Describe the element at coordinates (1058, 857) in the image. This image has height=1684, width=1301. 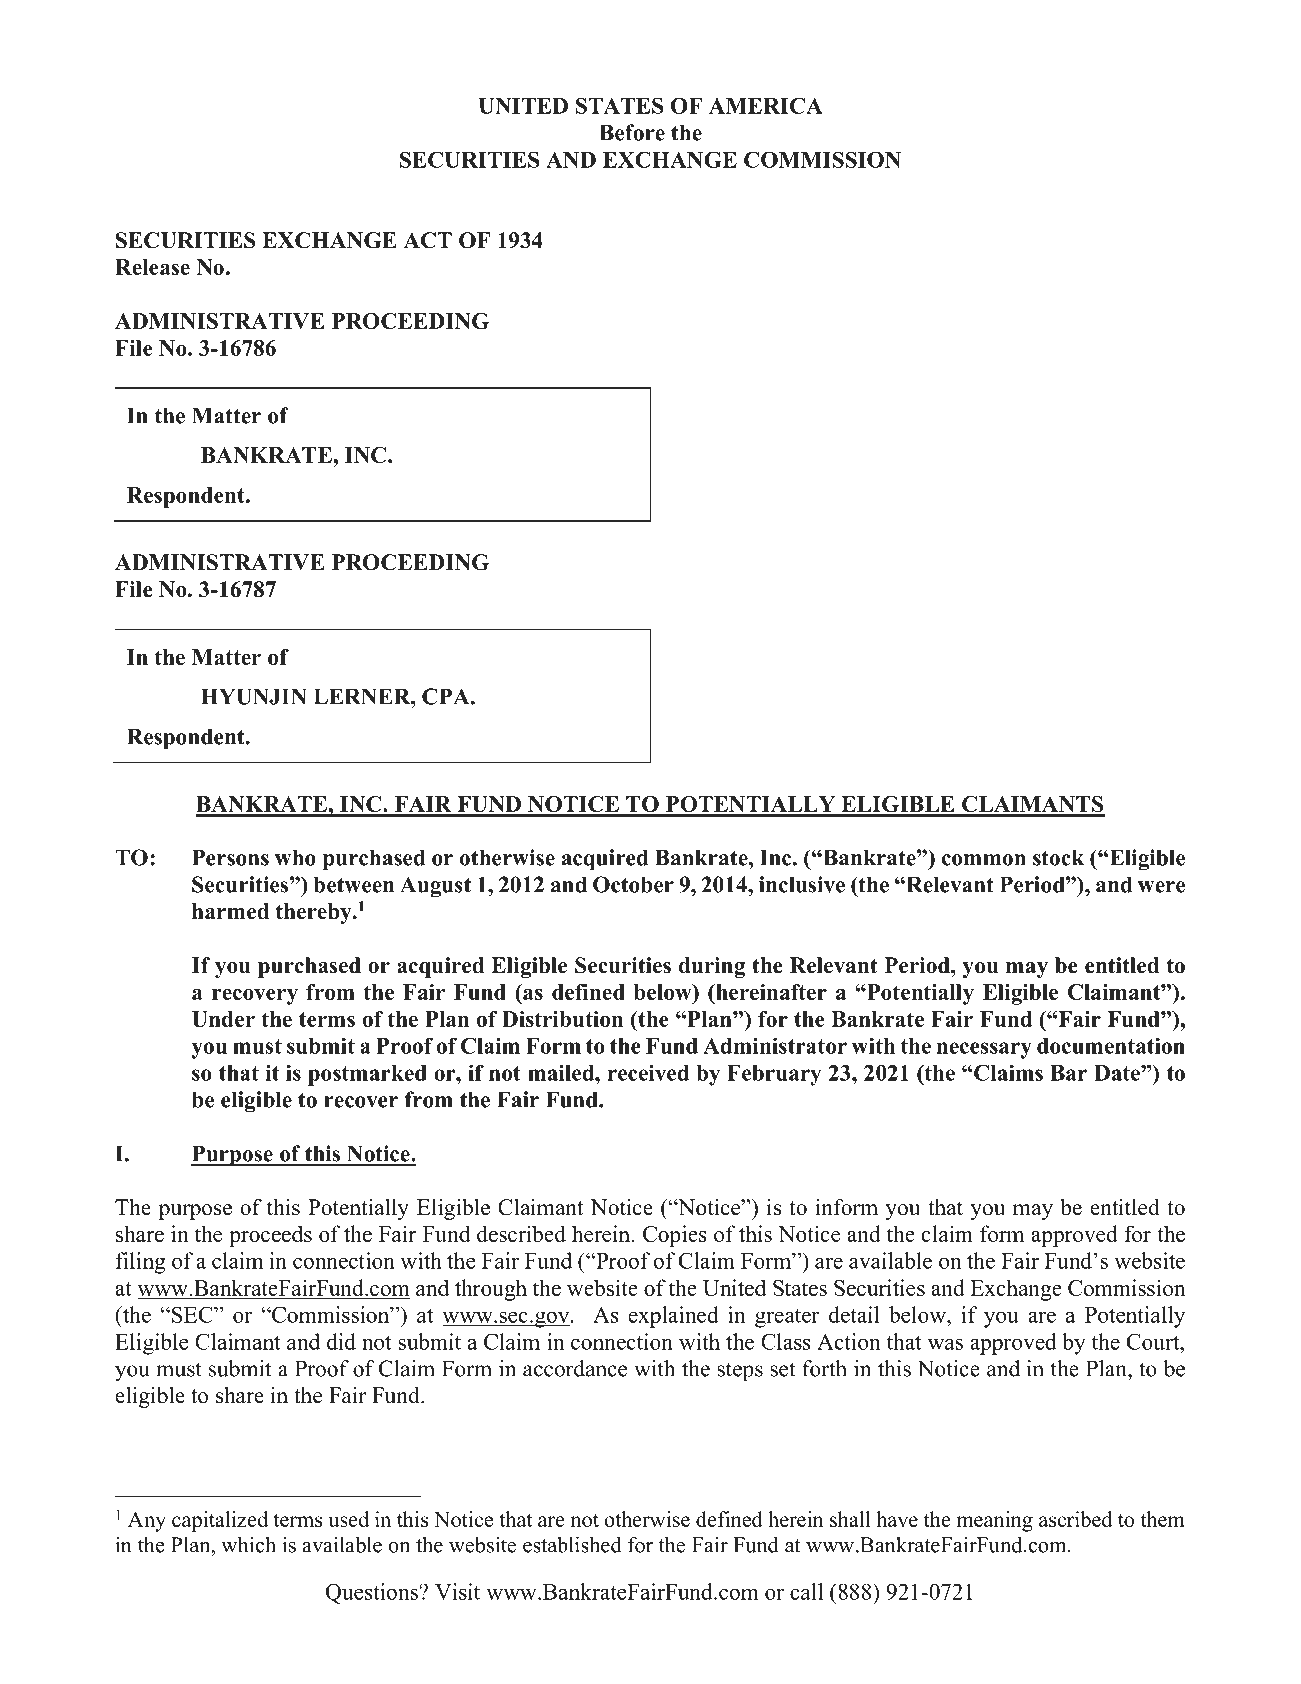
I see `stock` at that location.
